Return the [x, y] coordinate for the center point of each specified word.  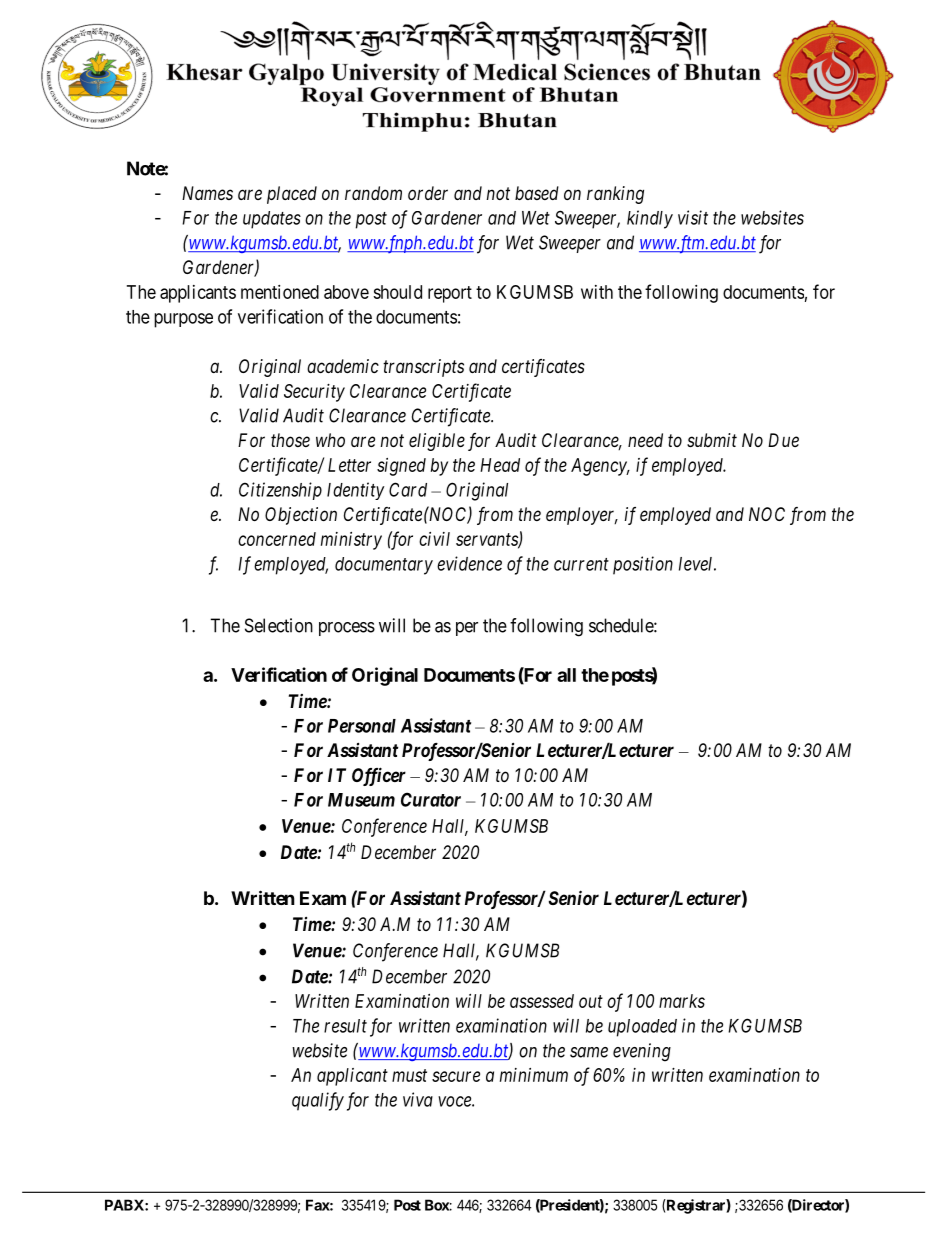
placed [292, 195]
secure [456, 1076]
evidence [469, 563]
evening [642, 1052]
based [537, 193]
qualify [318, 1101]
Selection [279, 625]
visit [693, 217]
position [643, 565]
